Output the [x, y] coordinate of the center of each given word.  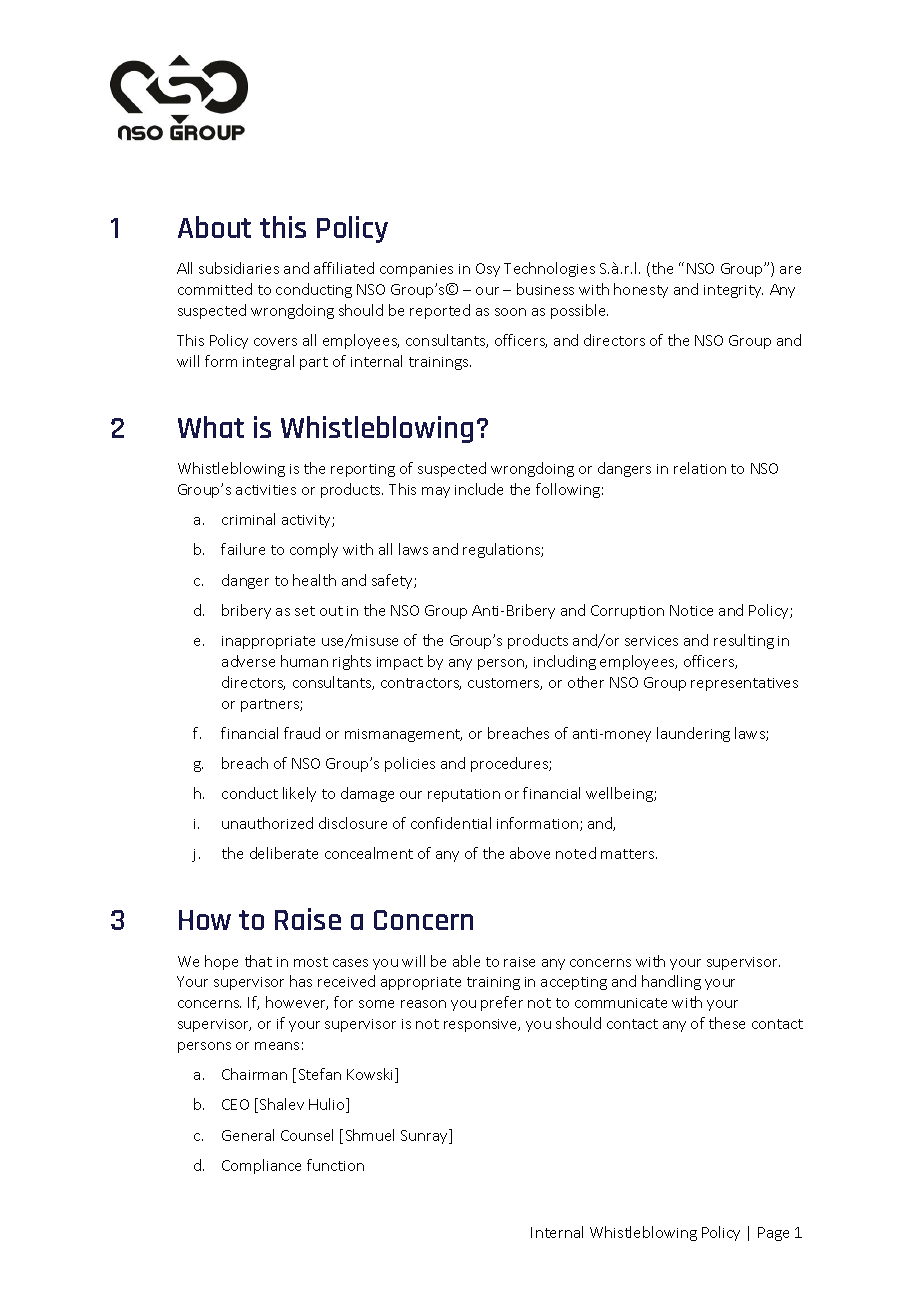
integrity [733, 291]
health [314, 580]
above [530, 853]
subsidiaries [239, 268]
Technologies [549, 269]
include [479, 489]
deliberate [284, 853]
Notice [691, 610]
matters [629, 854]
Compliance [261, 1166]
